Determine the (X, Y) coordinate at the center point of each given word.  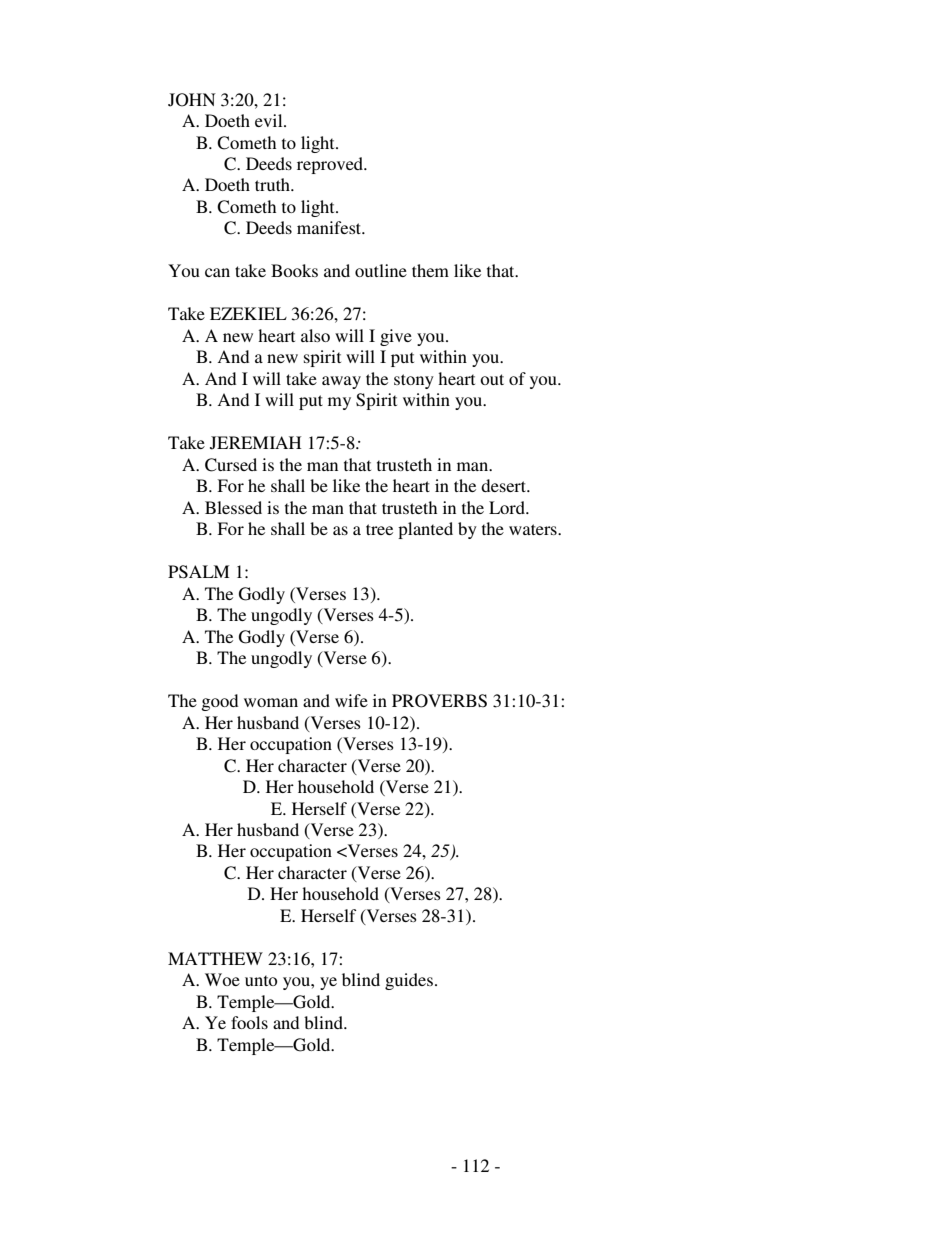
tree (379, 529)
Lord (508, 507)
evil (270, 120)
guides (409, 981)
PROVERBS (439, 701)
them (430, 270)
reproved (331, 165)
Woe (222, 979)
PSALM (198, 572)
